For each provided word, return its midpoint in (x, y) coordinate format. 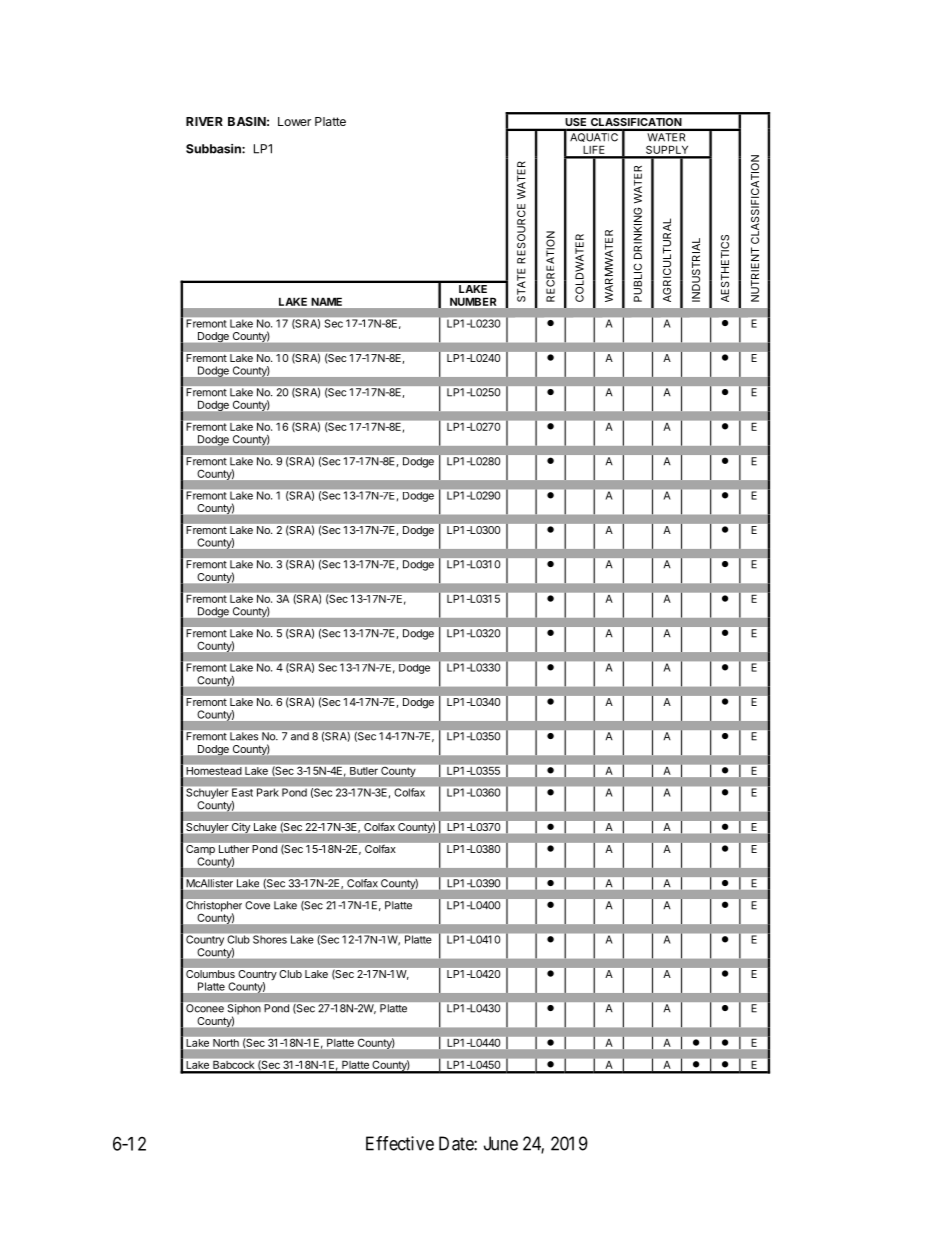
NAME (327, 302)
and (300, 736)
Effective (400, 1143)
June (501, 1143)
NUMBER (473, 302)
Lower (294, 121)
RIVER (204, 121)
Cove (258, 905)
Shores (270, 939)
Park (267, 792)
